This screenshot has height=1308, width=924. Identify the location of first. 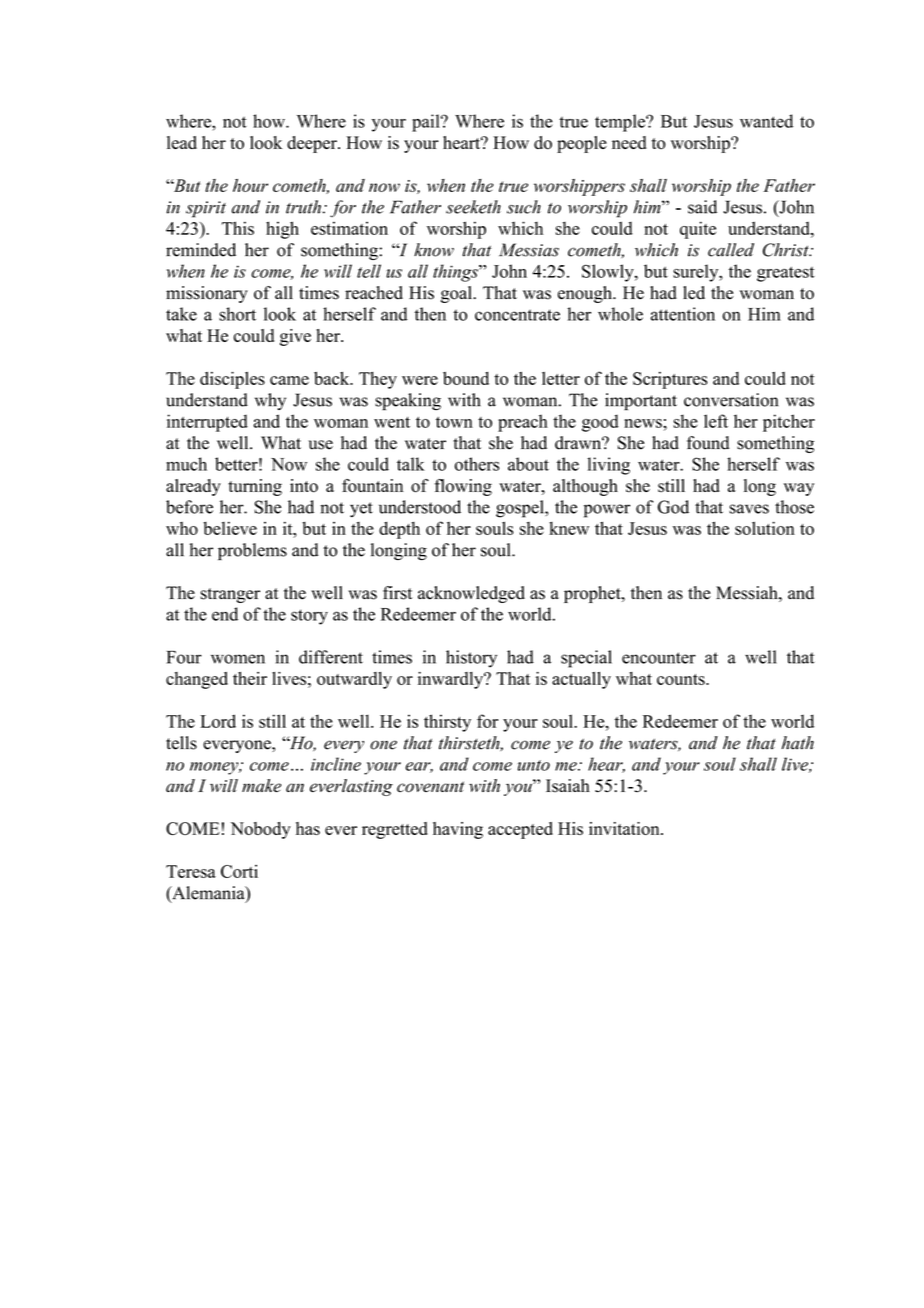
(397, 593).
